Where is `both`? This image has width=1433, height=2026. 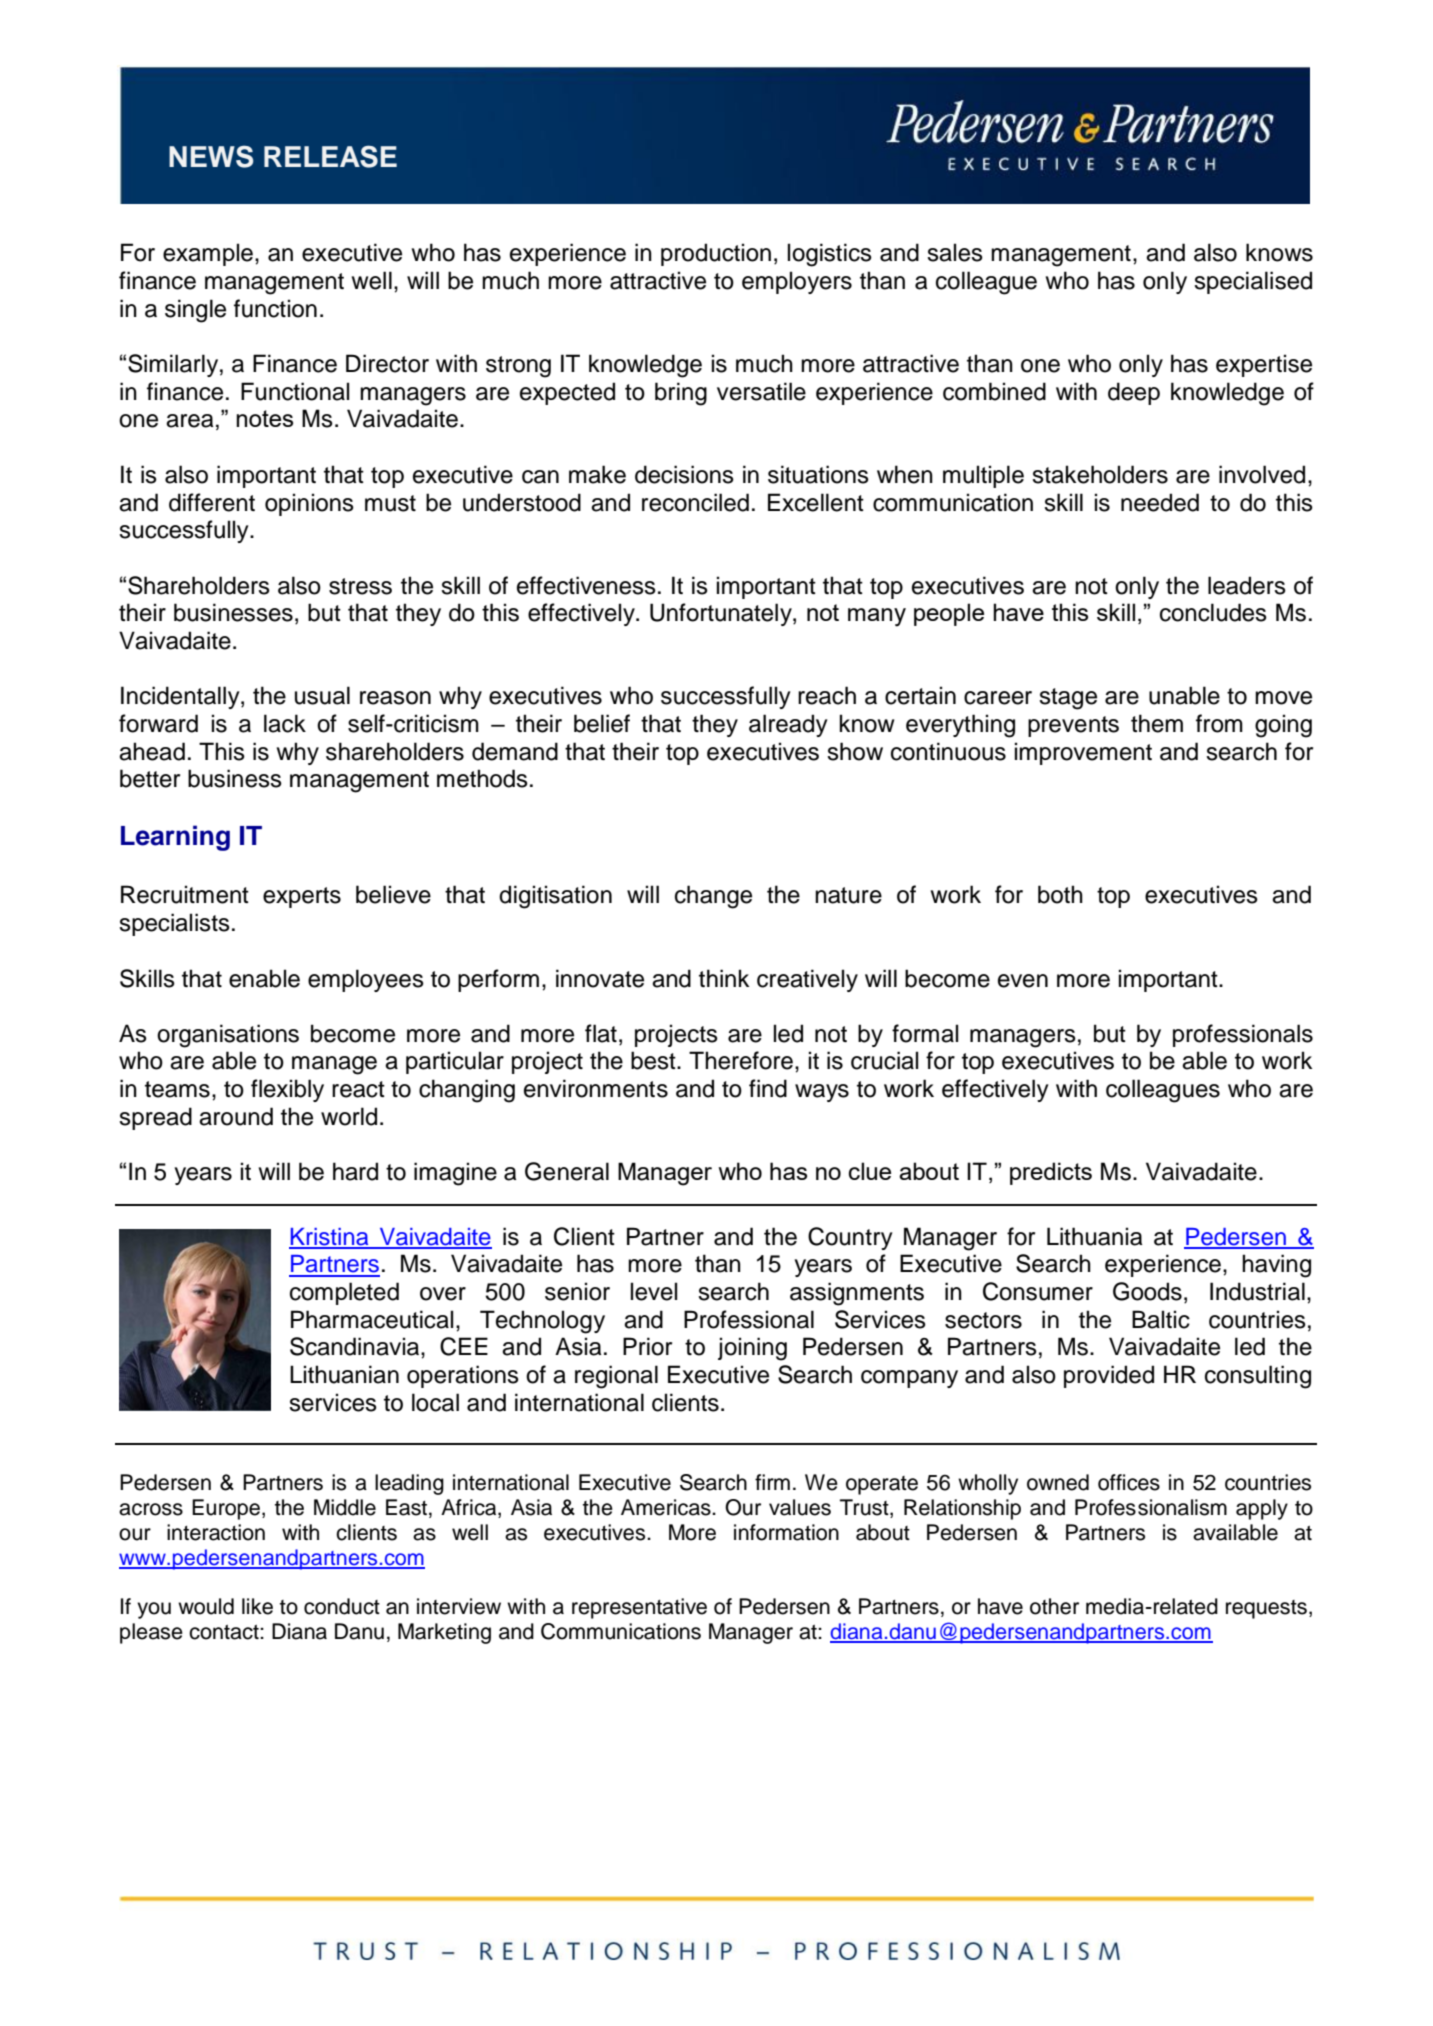
both is located at coordinates (1060, 894).
